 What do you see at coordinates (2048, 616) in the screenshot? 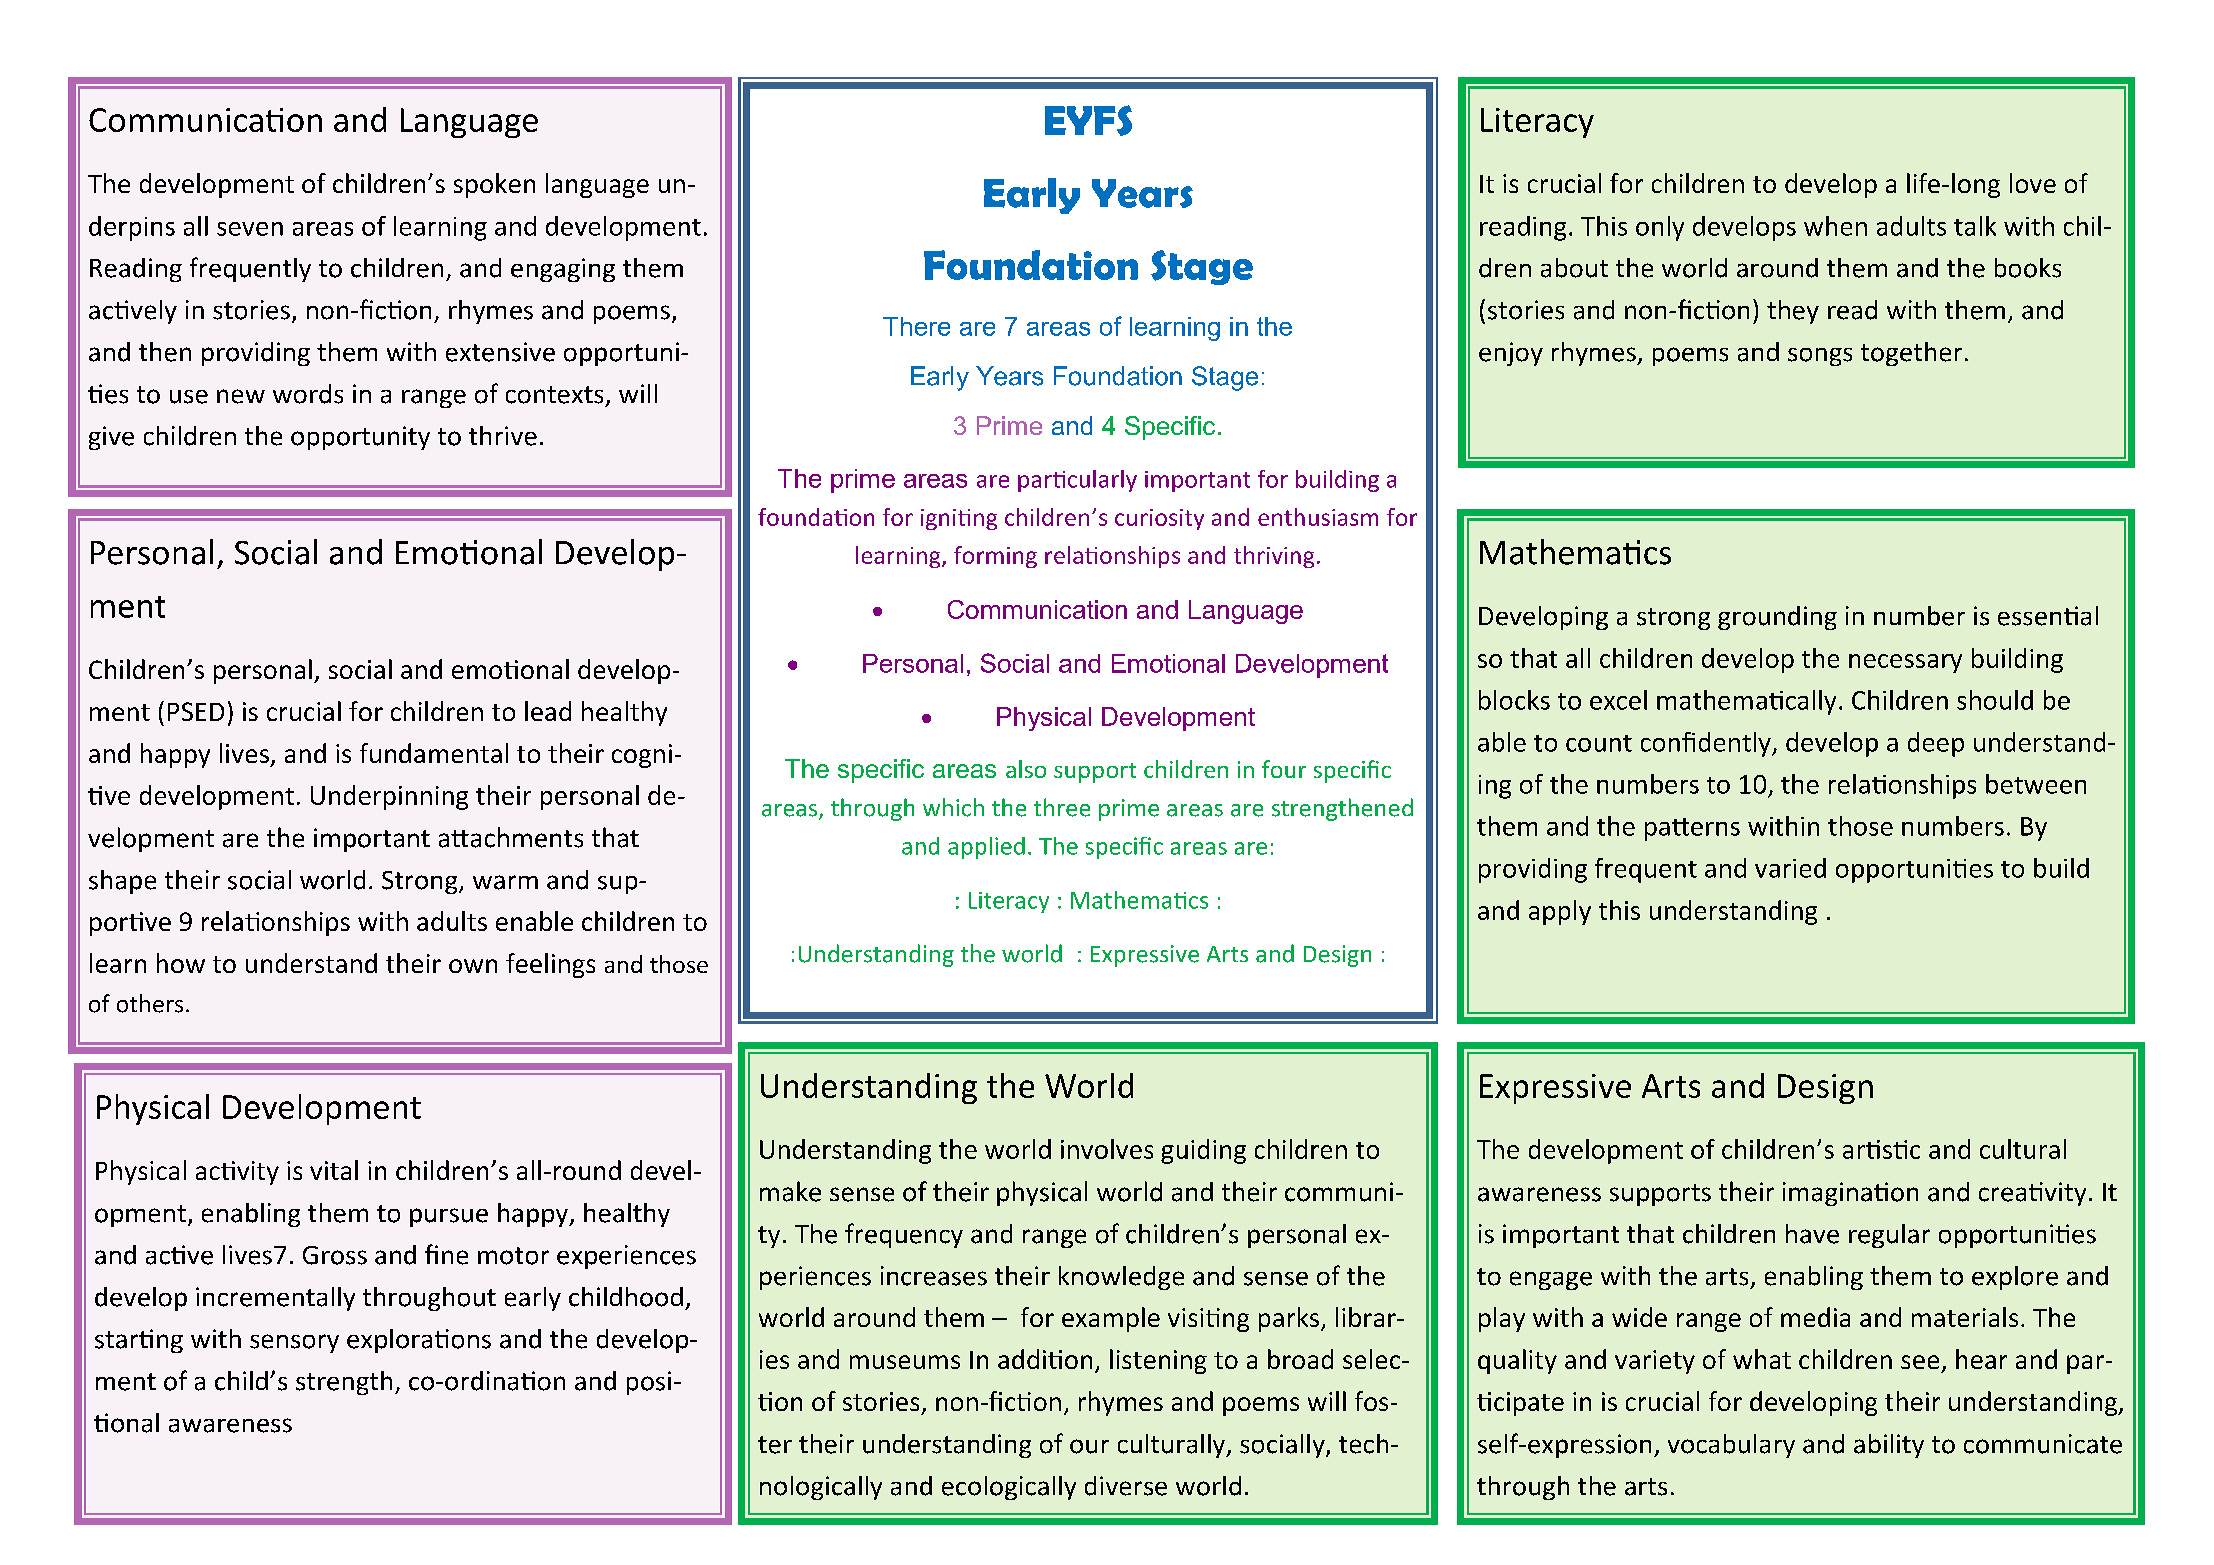
I see `essential` at bounding box center [2048, 616].
